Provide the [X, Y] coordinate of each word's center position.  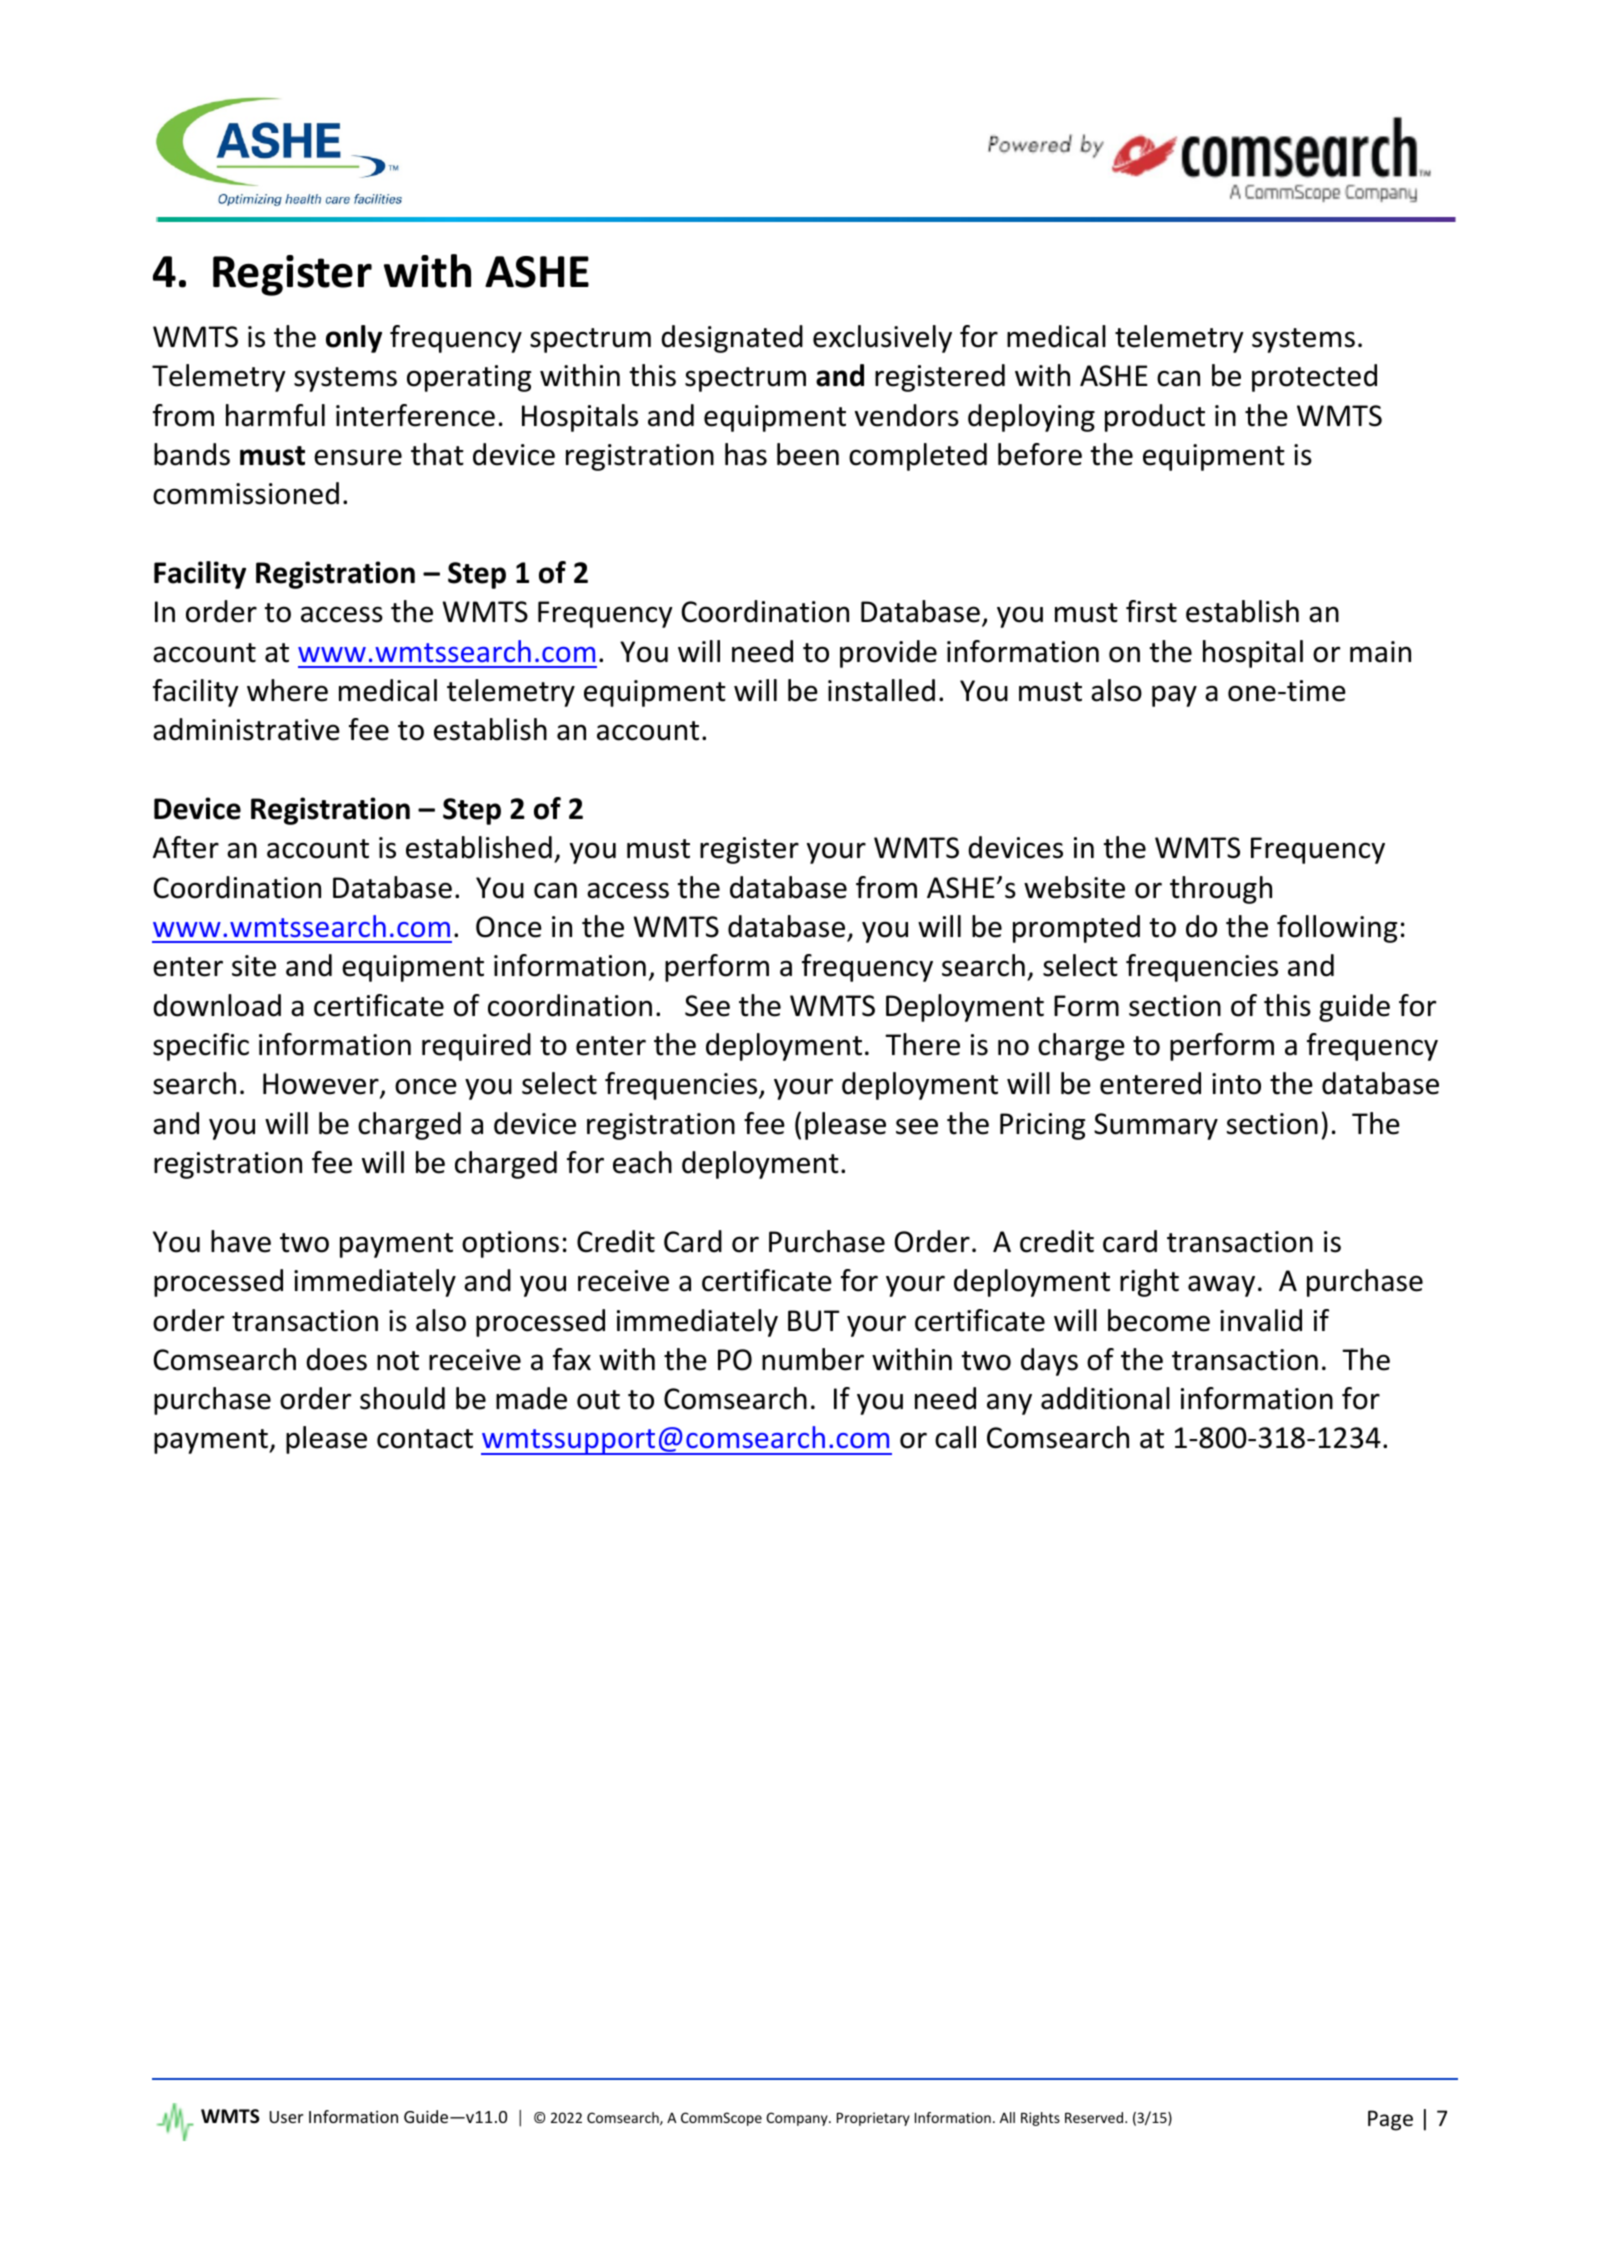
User [286, 2117]
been [808, 454]
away [1221, 1286]
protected [1314, 378]
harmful [275, 415]
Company [798, 2119]
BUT [813, 1321]
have [241, 1241]
